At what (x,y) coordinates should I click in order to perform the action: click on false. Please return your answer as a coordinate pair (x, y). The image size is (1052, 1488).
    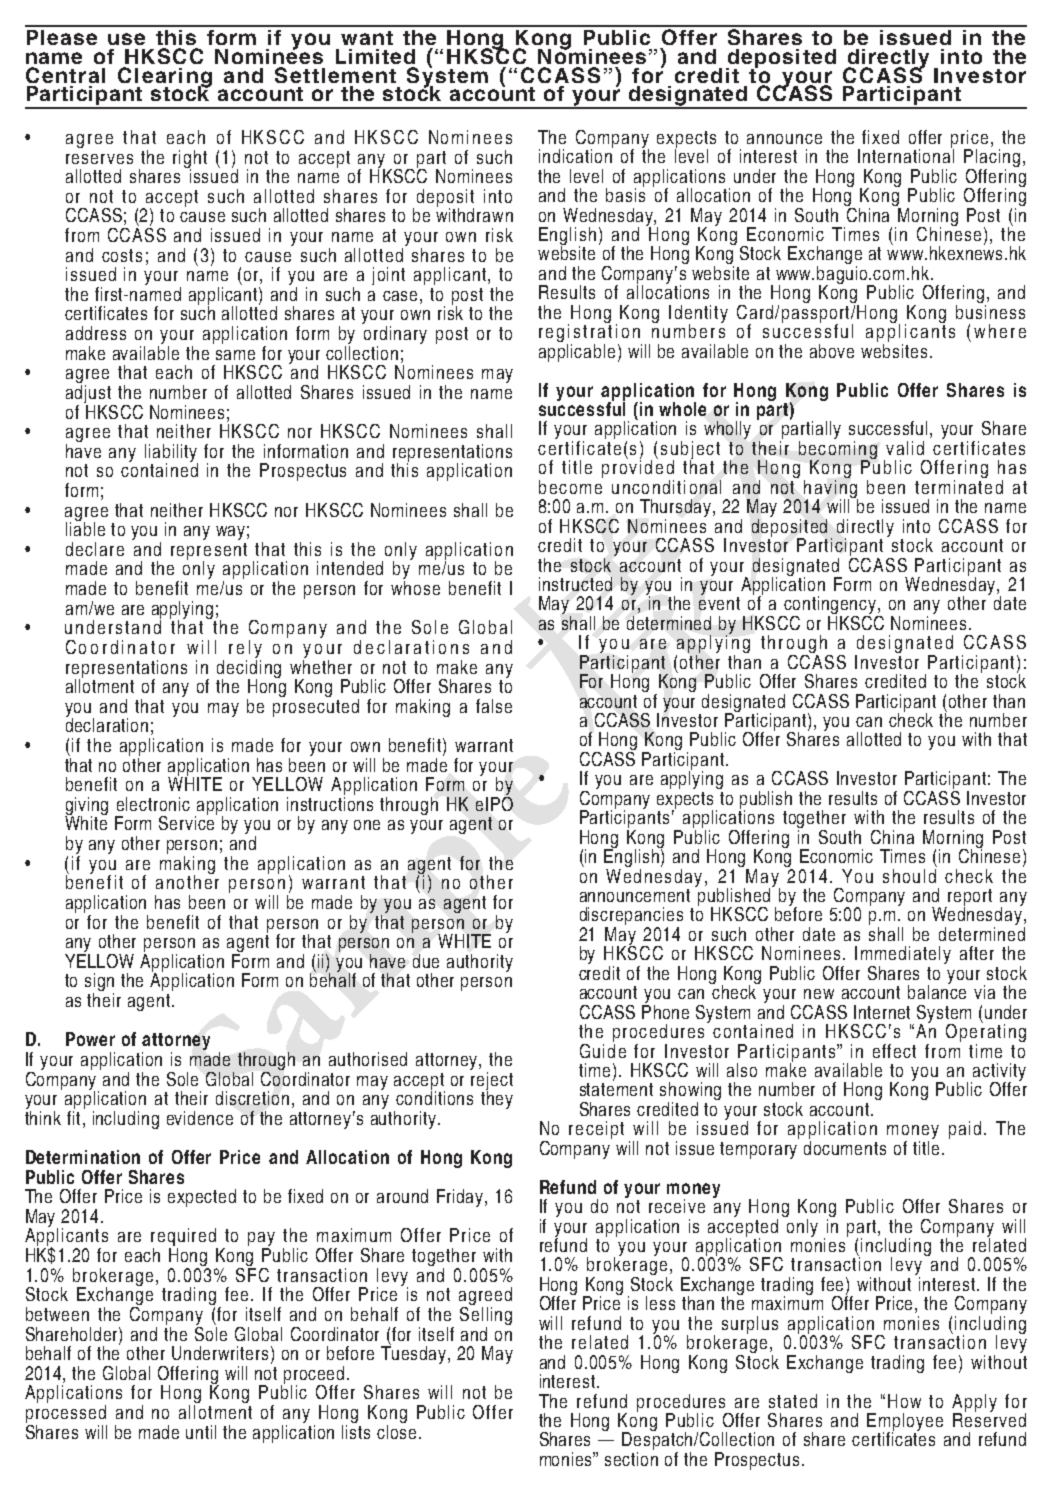
    Looking at the image, I should click on (494, 706).
